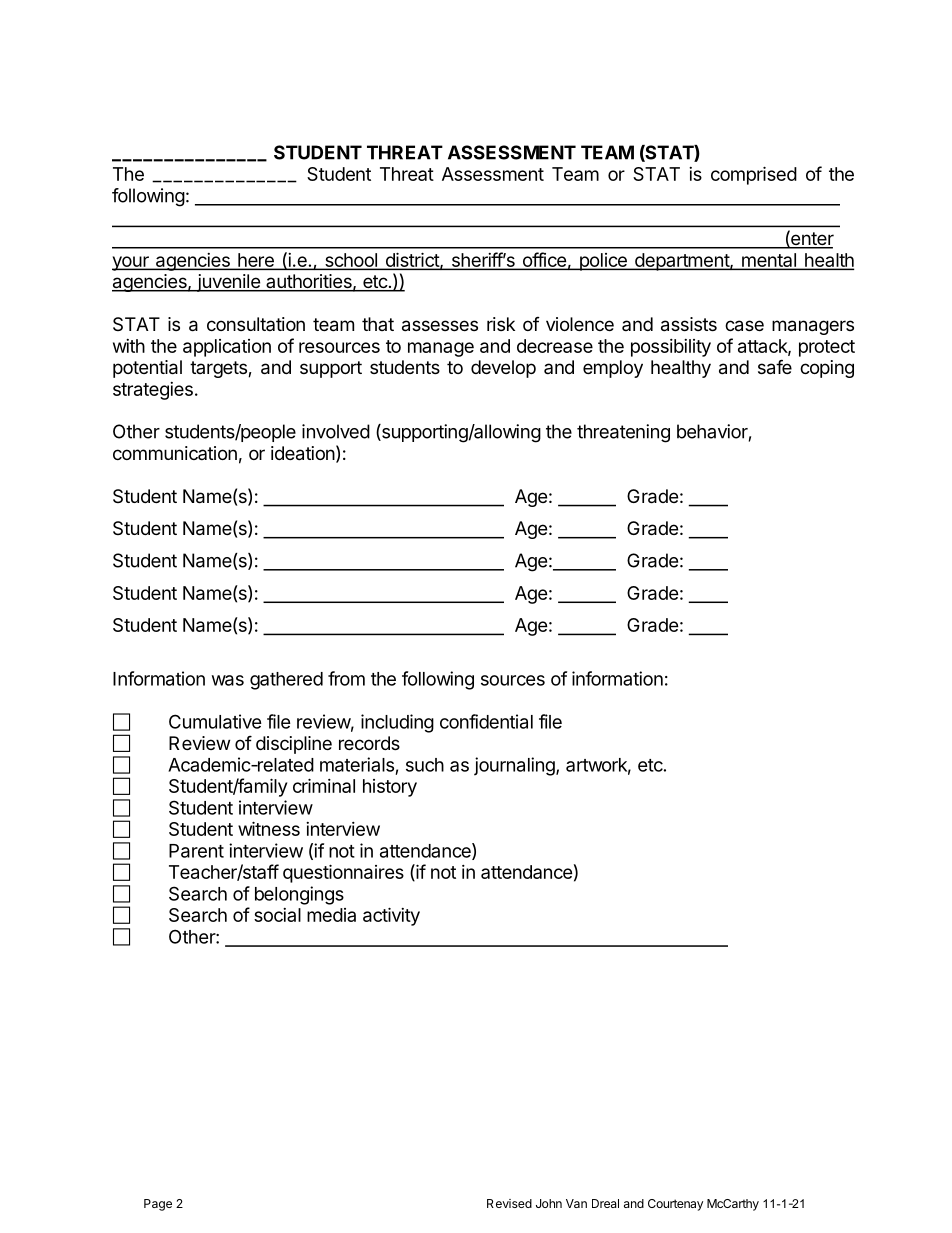  I want to click on journaling, so click(514, 766).
